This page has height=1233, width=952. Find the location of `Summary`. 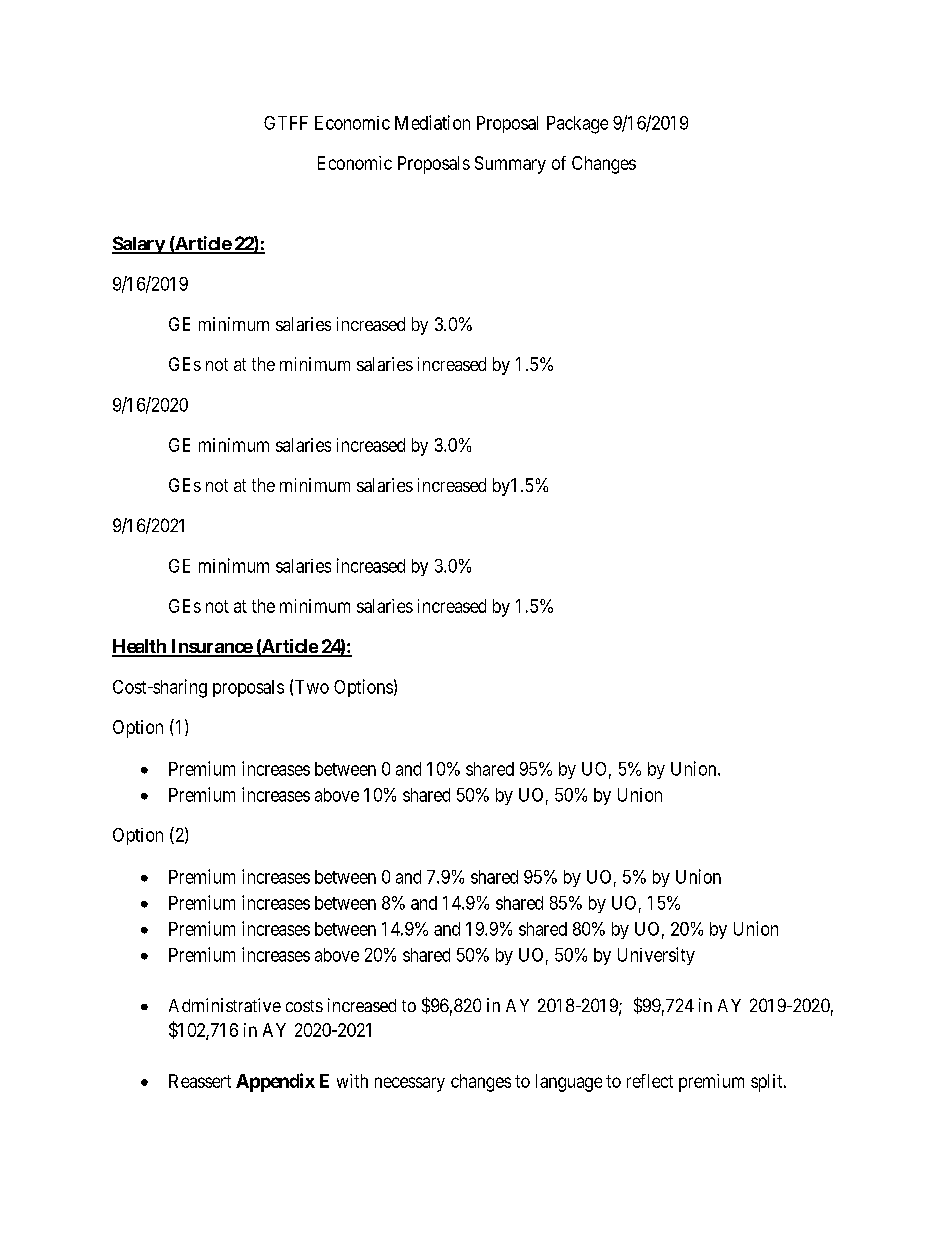

Summary is located at coordinates (510, 165).
